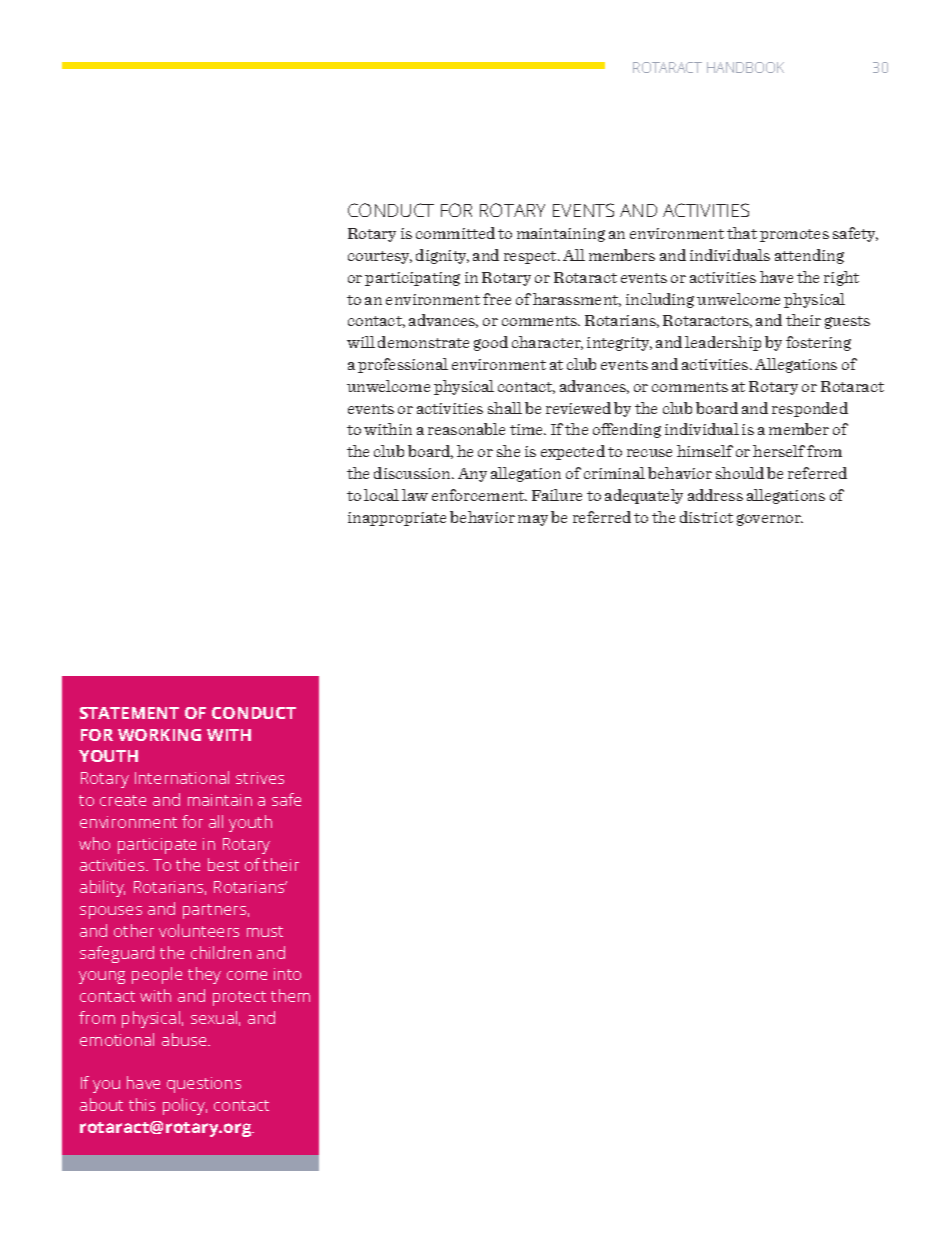  What do you see at coordinates (290, 995) in the page?
I see `them` at bounding box center [290, 995].
